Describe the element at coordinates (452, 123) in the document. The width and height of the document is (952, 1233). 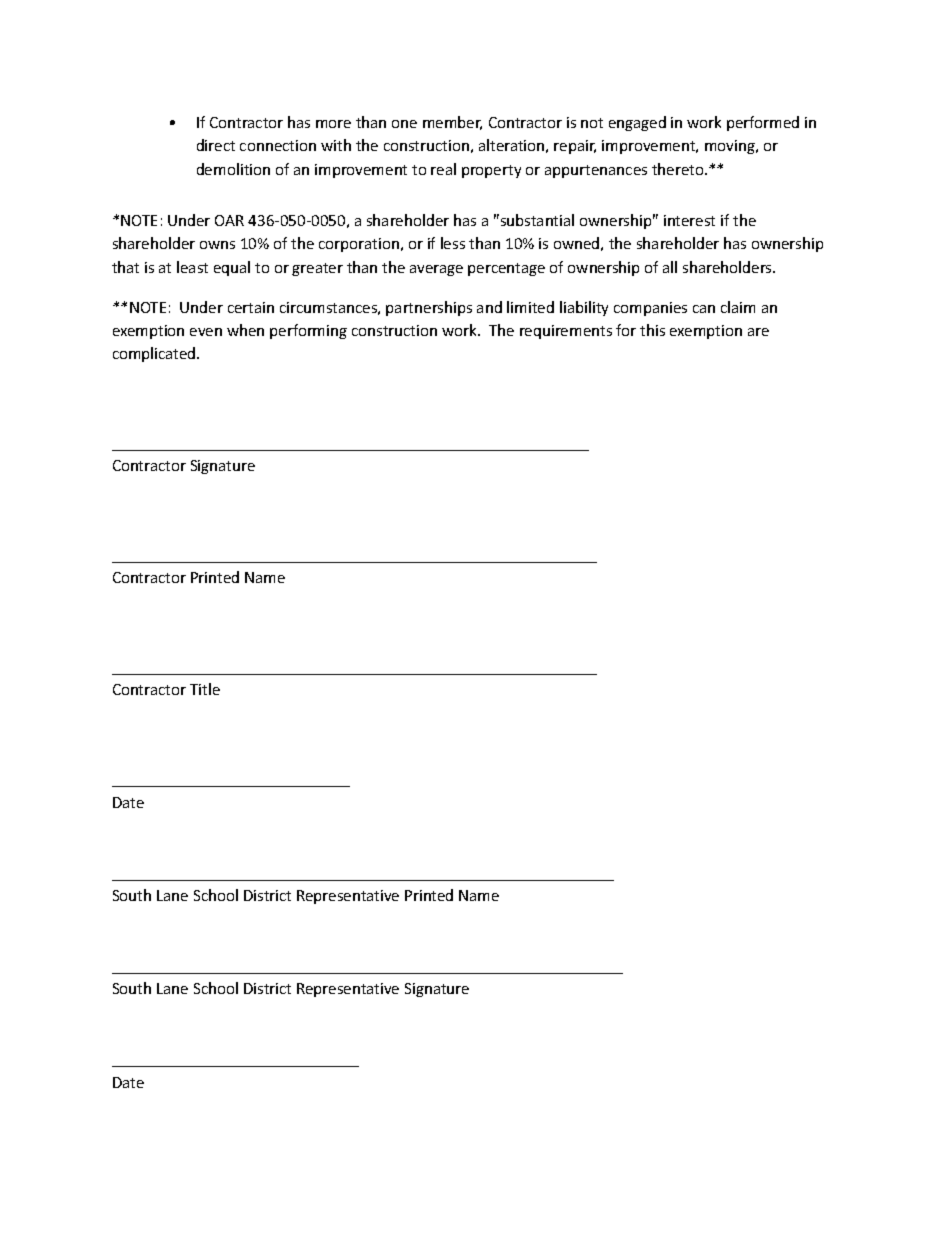
I see `member` at that location.
